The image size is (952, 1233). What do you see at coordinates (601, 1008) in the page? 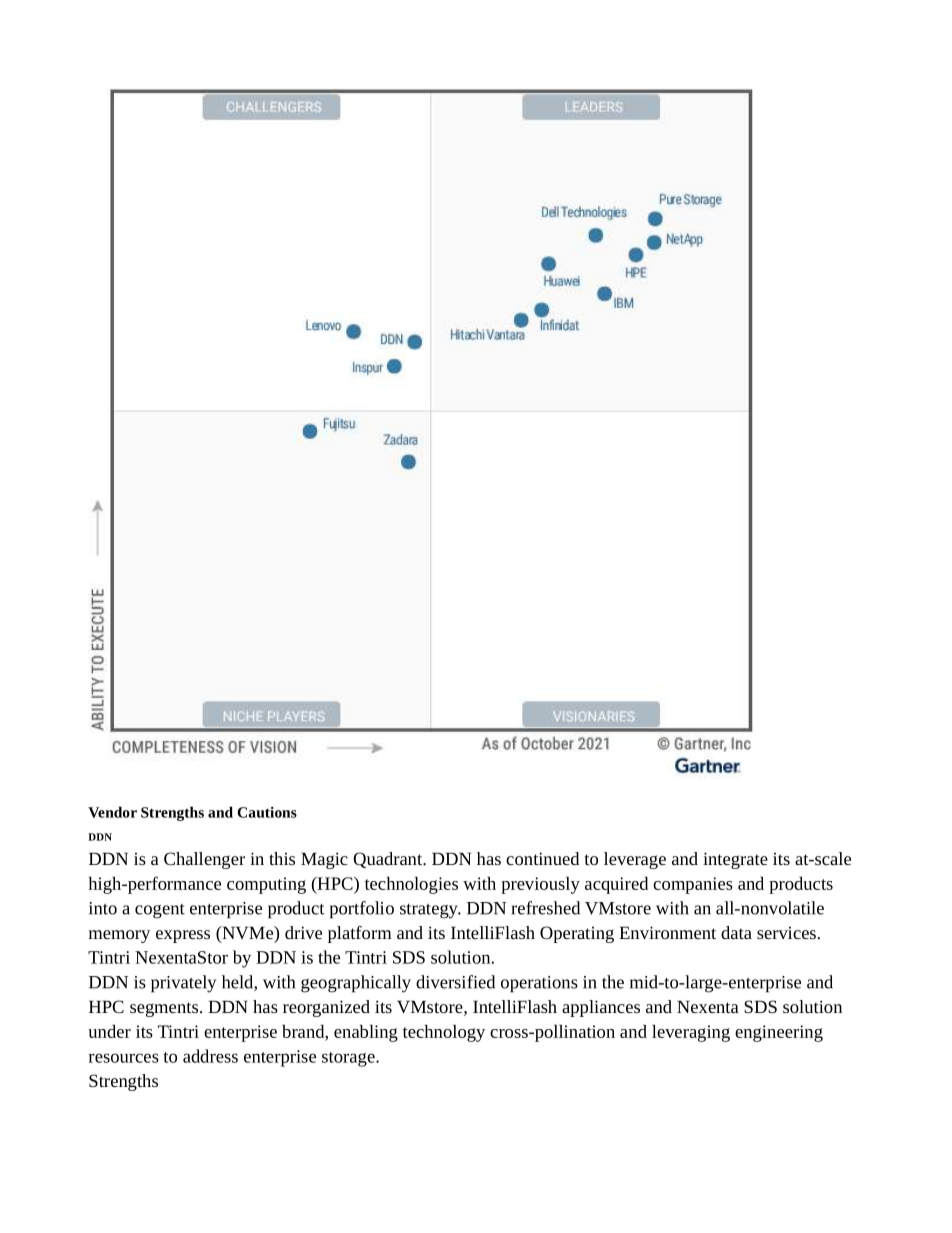
I see `appliances` at bounding box center [601, 1008].
